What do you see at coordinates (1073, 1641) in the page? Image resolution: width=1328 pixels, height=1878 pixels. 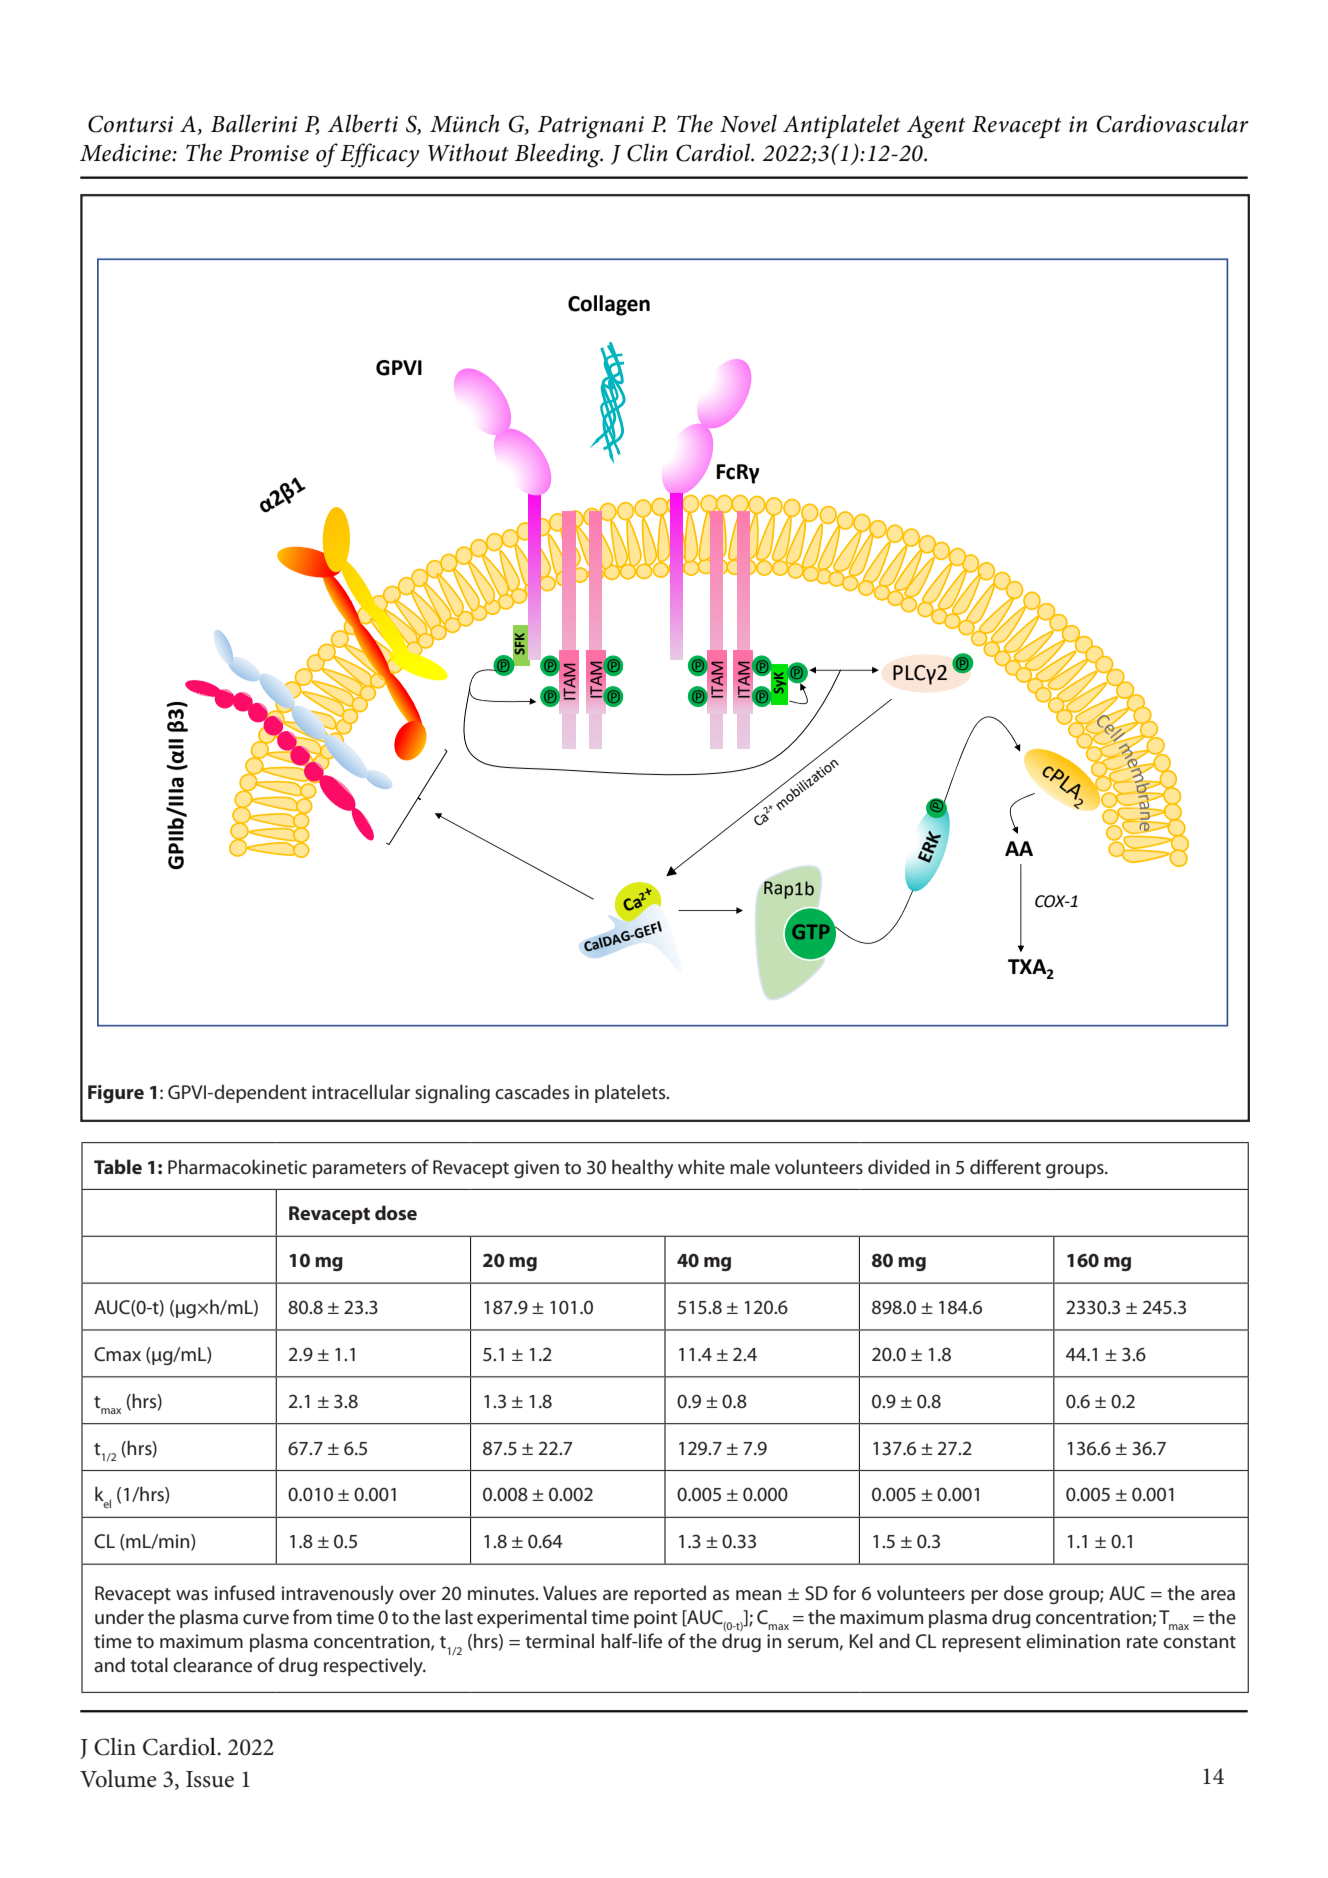 I see `elimination` at bounding box center [1073, 1641].
